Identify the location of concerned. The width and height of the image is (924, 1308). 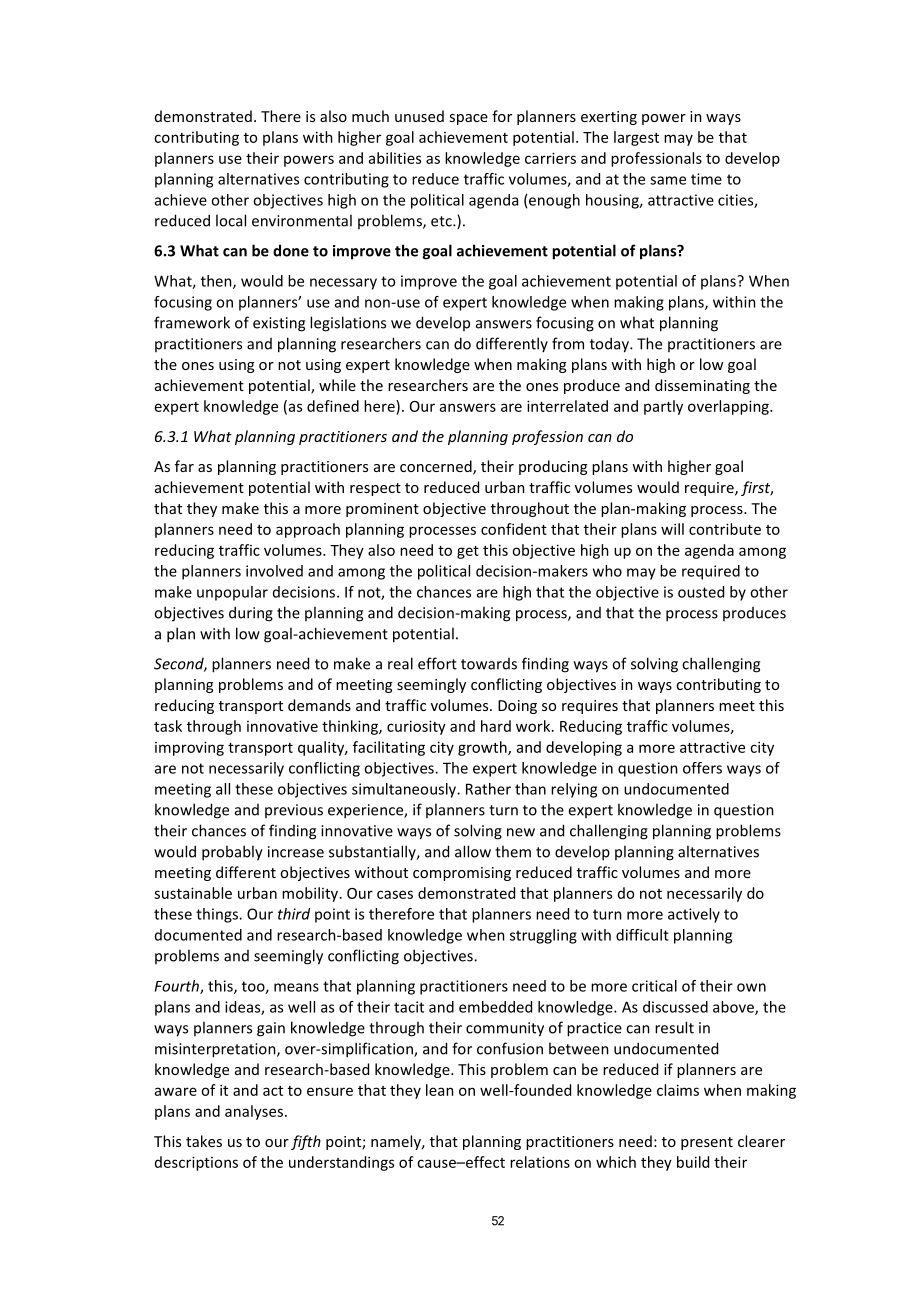
(437, 467).
